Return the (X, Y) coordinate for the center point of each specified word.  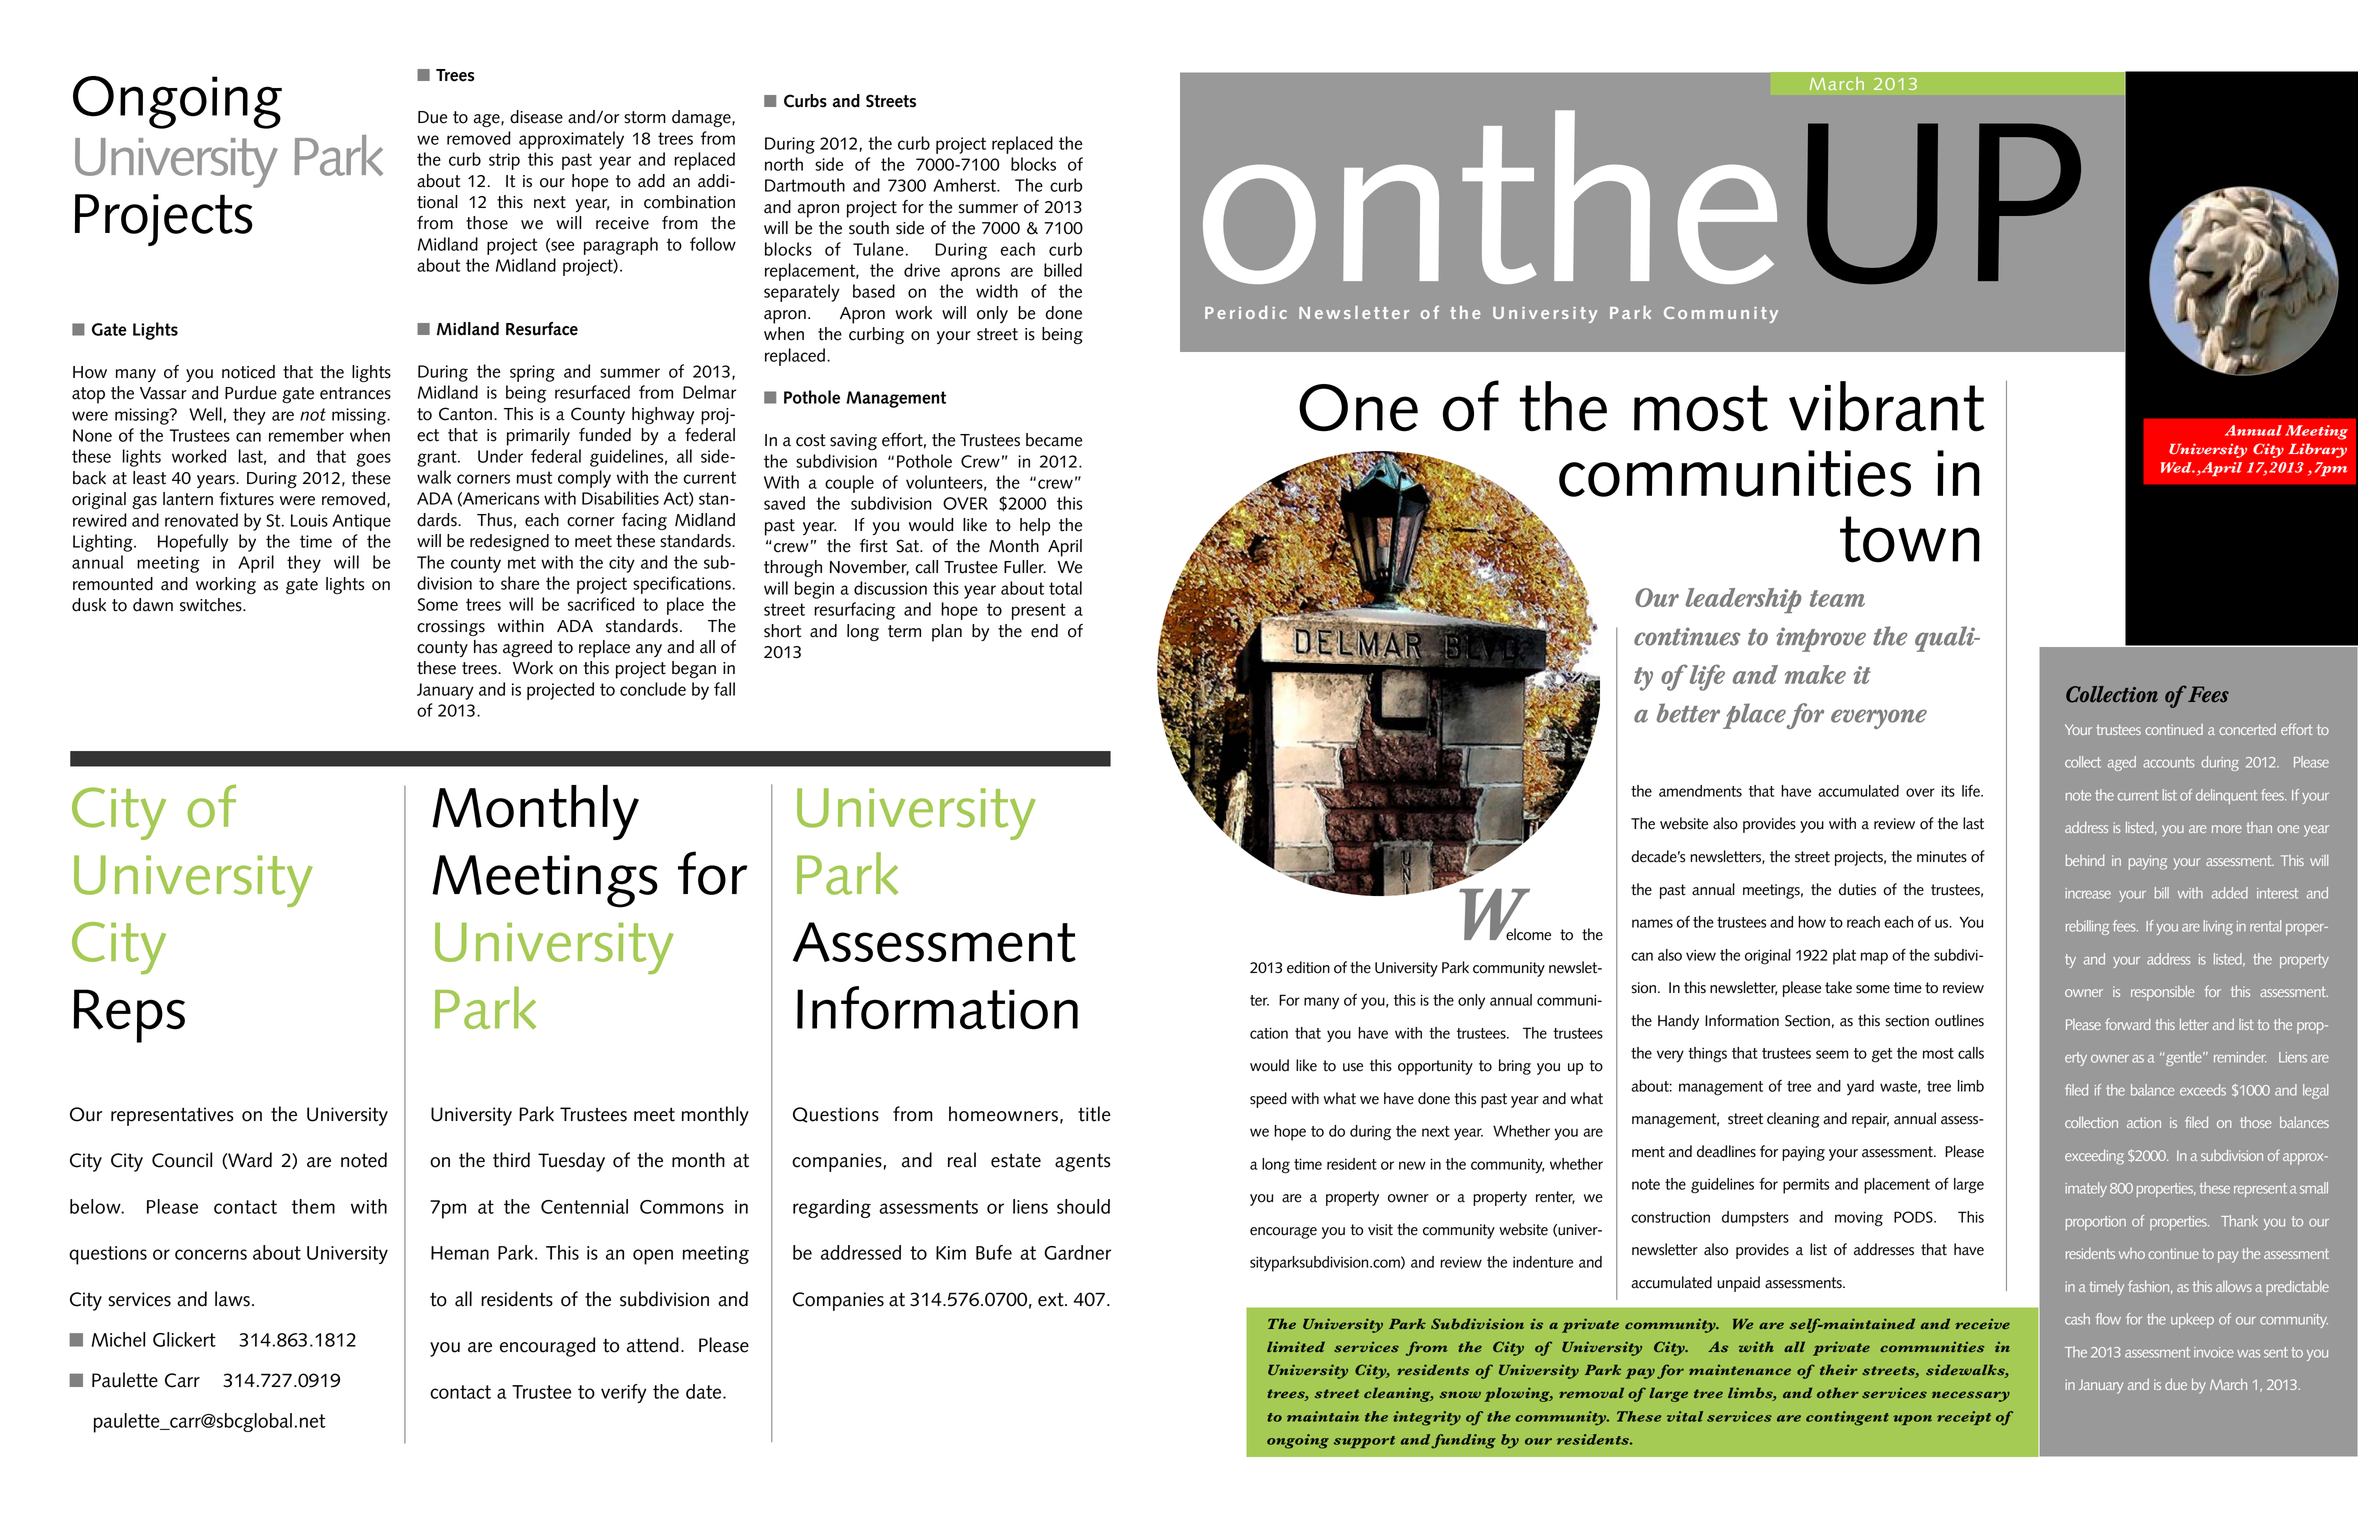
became (1054, 440)
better (1688, 713)
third (511, 1160)
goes (374, 460)
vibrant (1887, 406)
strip (504, 161)
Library (2317, 450)
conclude (653, 689)
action (2144, 1122)
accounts (2169, 762)
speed (1268, 1100)
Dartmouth (805, 185)
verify (624, 1393)
